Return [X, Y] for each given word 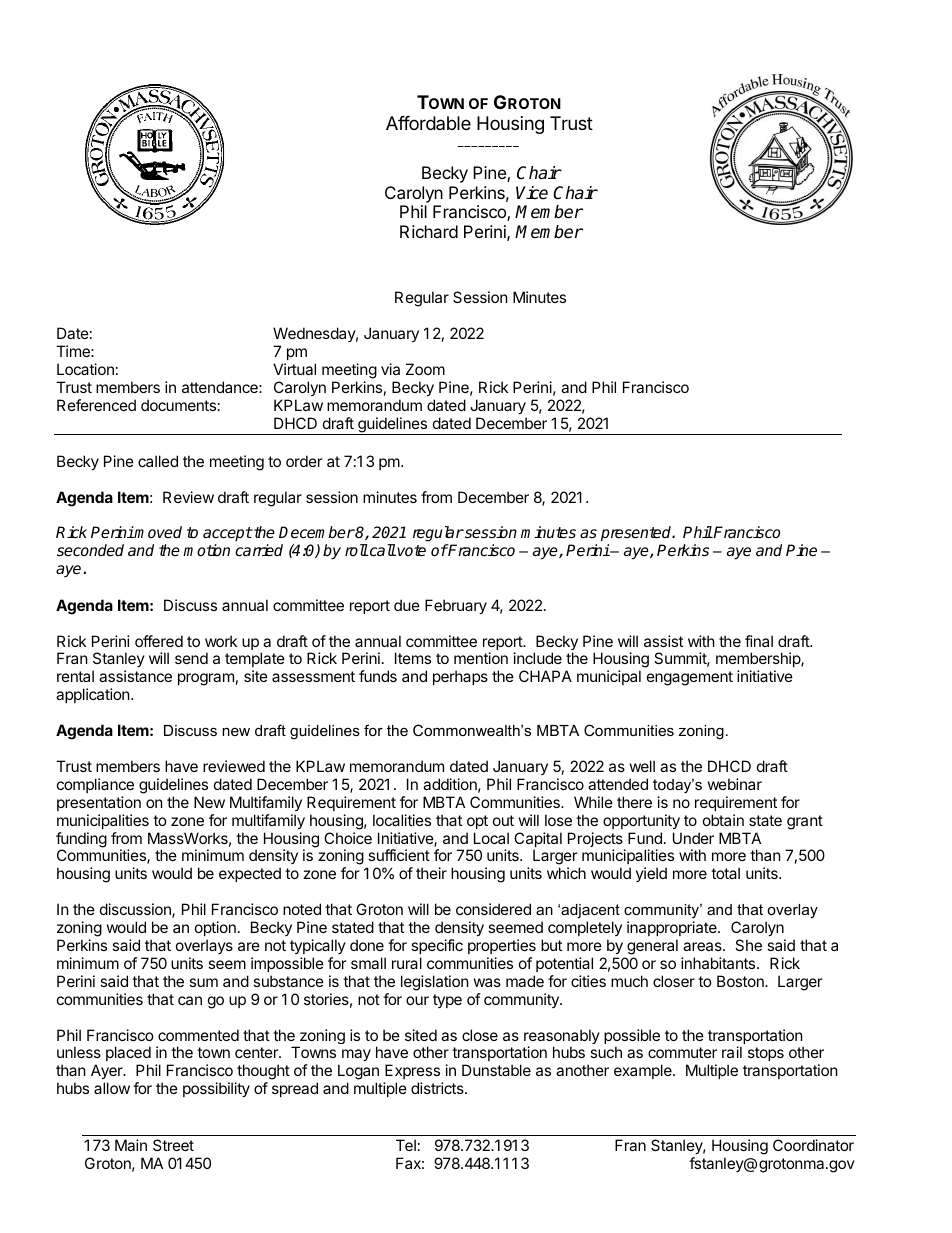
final [759, 641]
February [456, 606]
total [725, 873]
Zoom [425, 369]
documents [178, 405]
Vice [532, 192]
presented [637, 535]
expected [250, 874]
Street [173, 1145]
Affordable [428, 123]
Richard [429, 231]
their [431, 873]
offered [159, 641]
